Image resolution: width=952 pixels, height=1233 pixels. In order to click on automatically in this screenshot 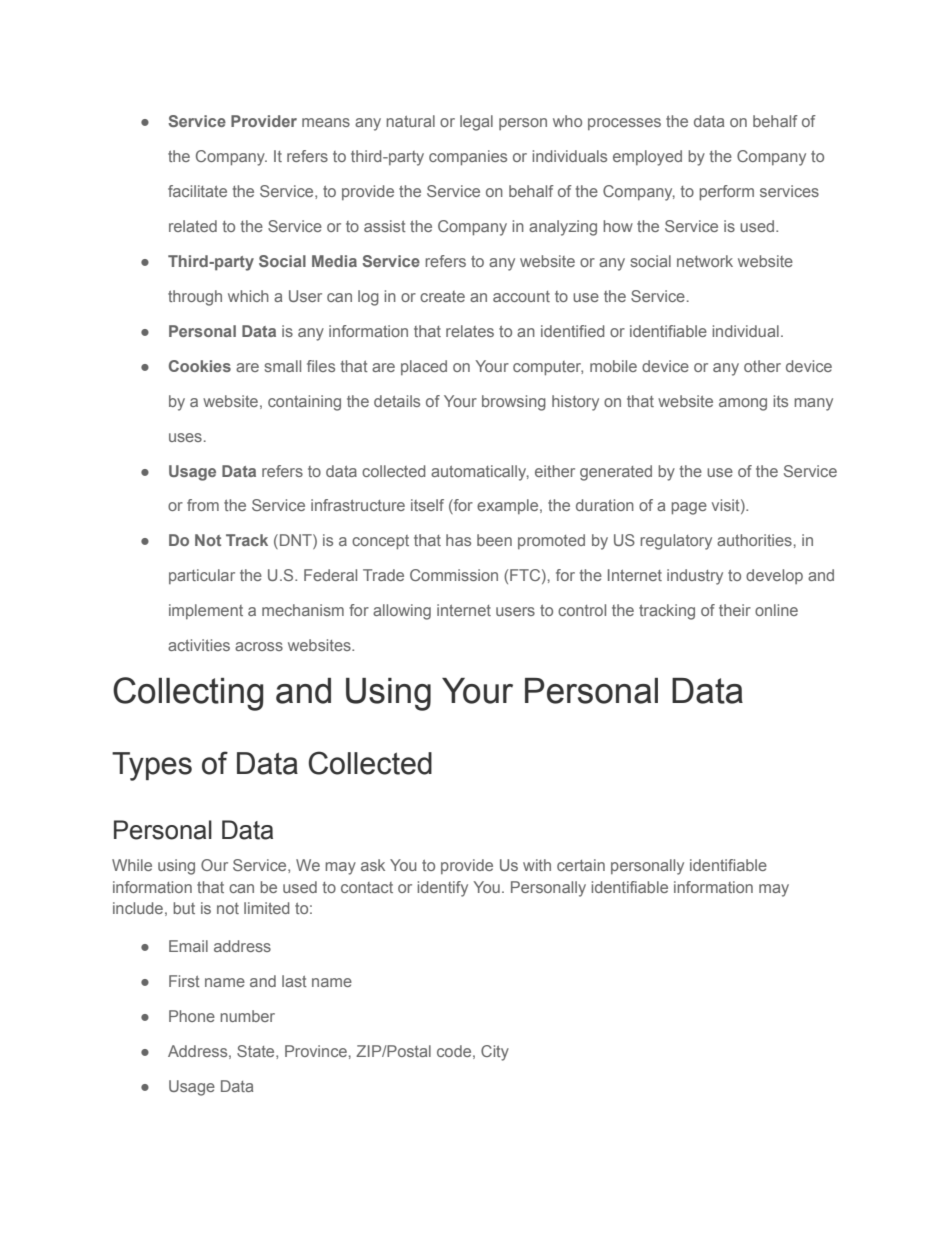, I will do `click(480, 473)`.
